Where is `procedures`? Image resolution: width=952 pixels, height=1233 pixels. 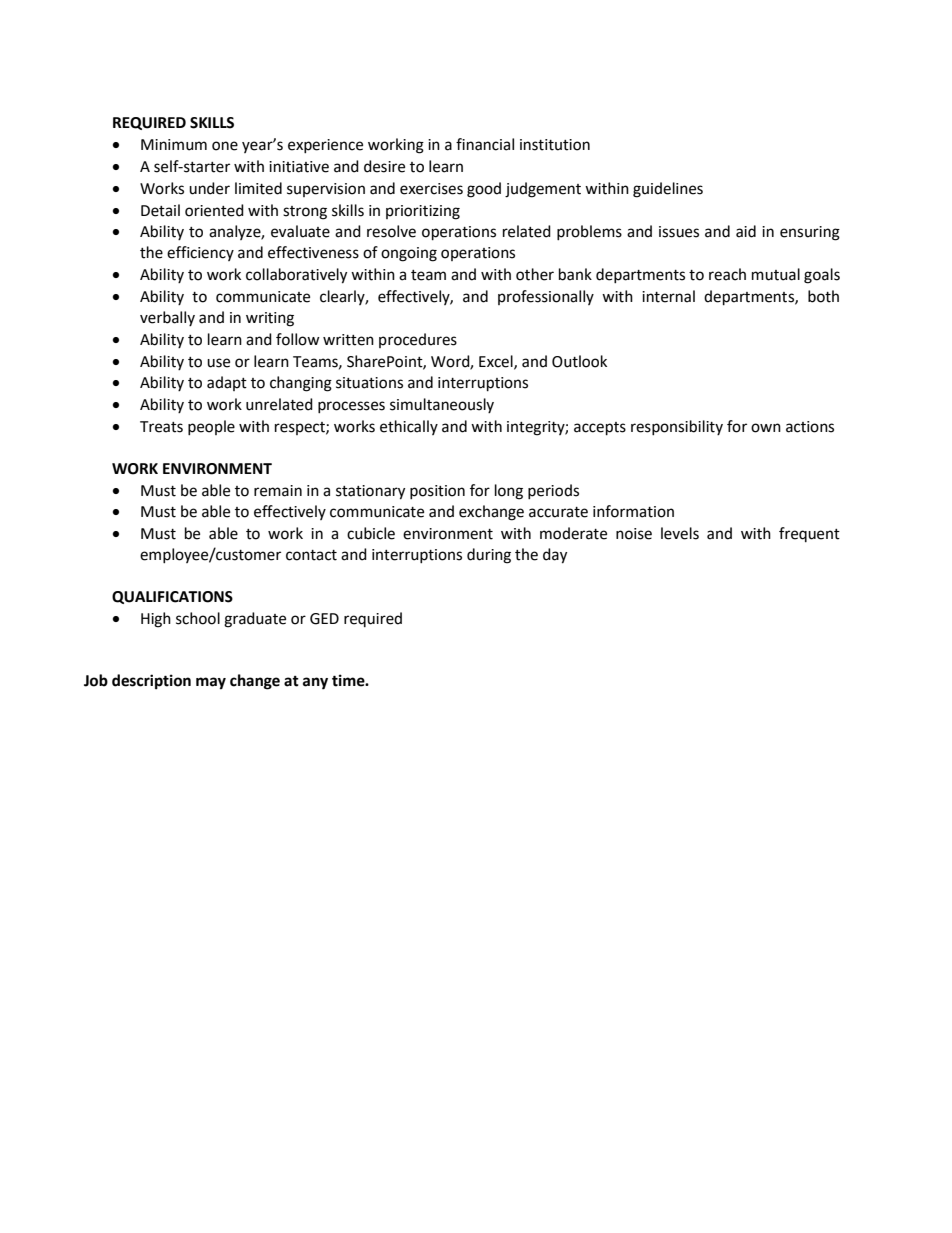 procedures is located at coordinates (418, 340).
